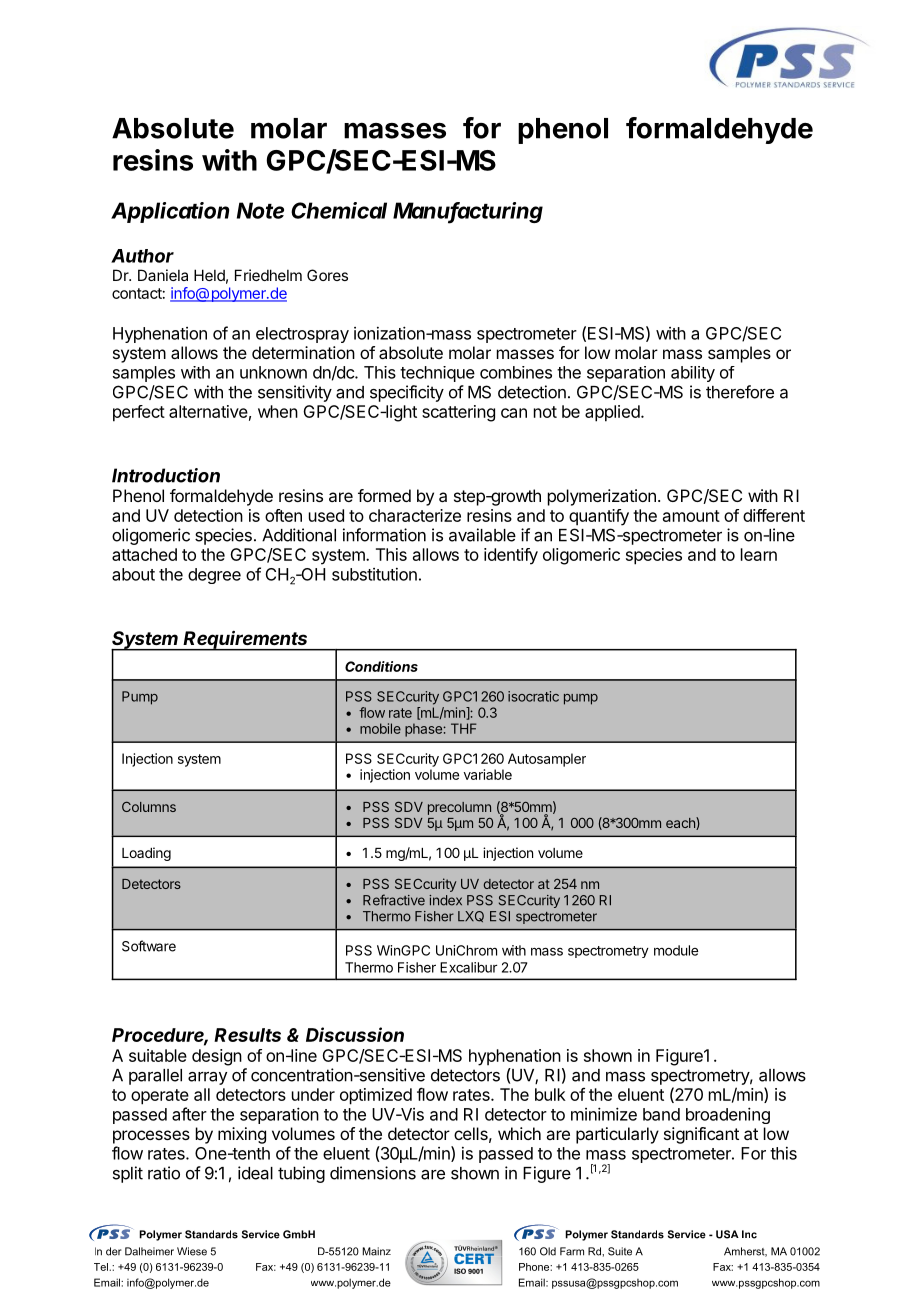 This screenshot has width=924, height=1308. Describe the element at coordinates (468, 213) in the screenshot. I see `Manufacturing` at that location.
